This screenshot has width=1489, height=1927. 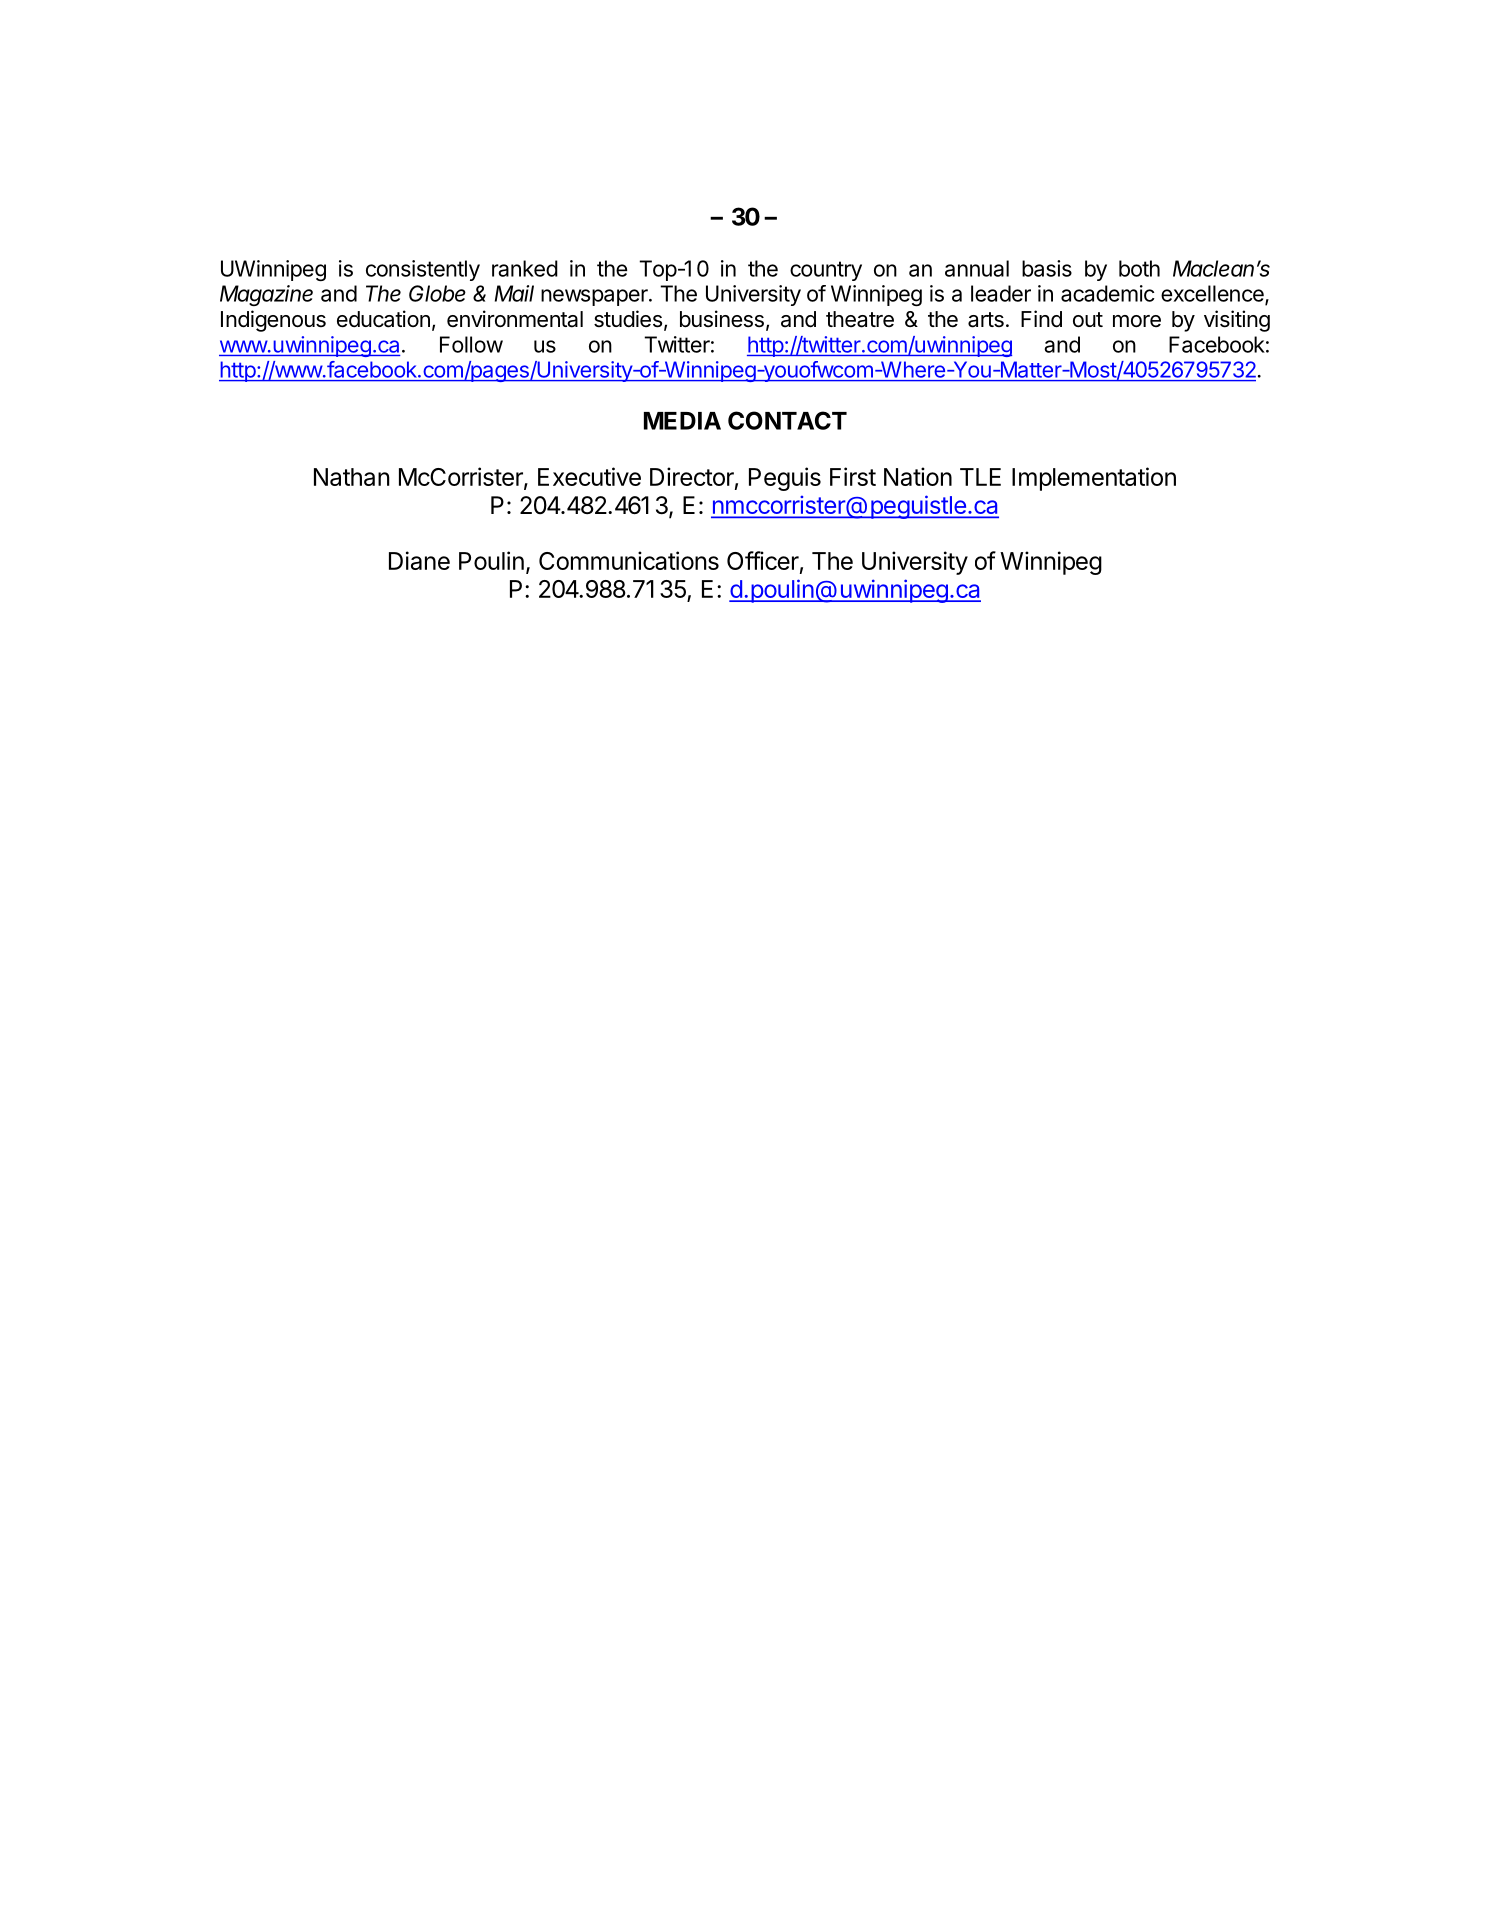 What do you see at coordinates (1137, 321) in the screenshot?
I see `more` at bounding box center [1137, 321].
